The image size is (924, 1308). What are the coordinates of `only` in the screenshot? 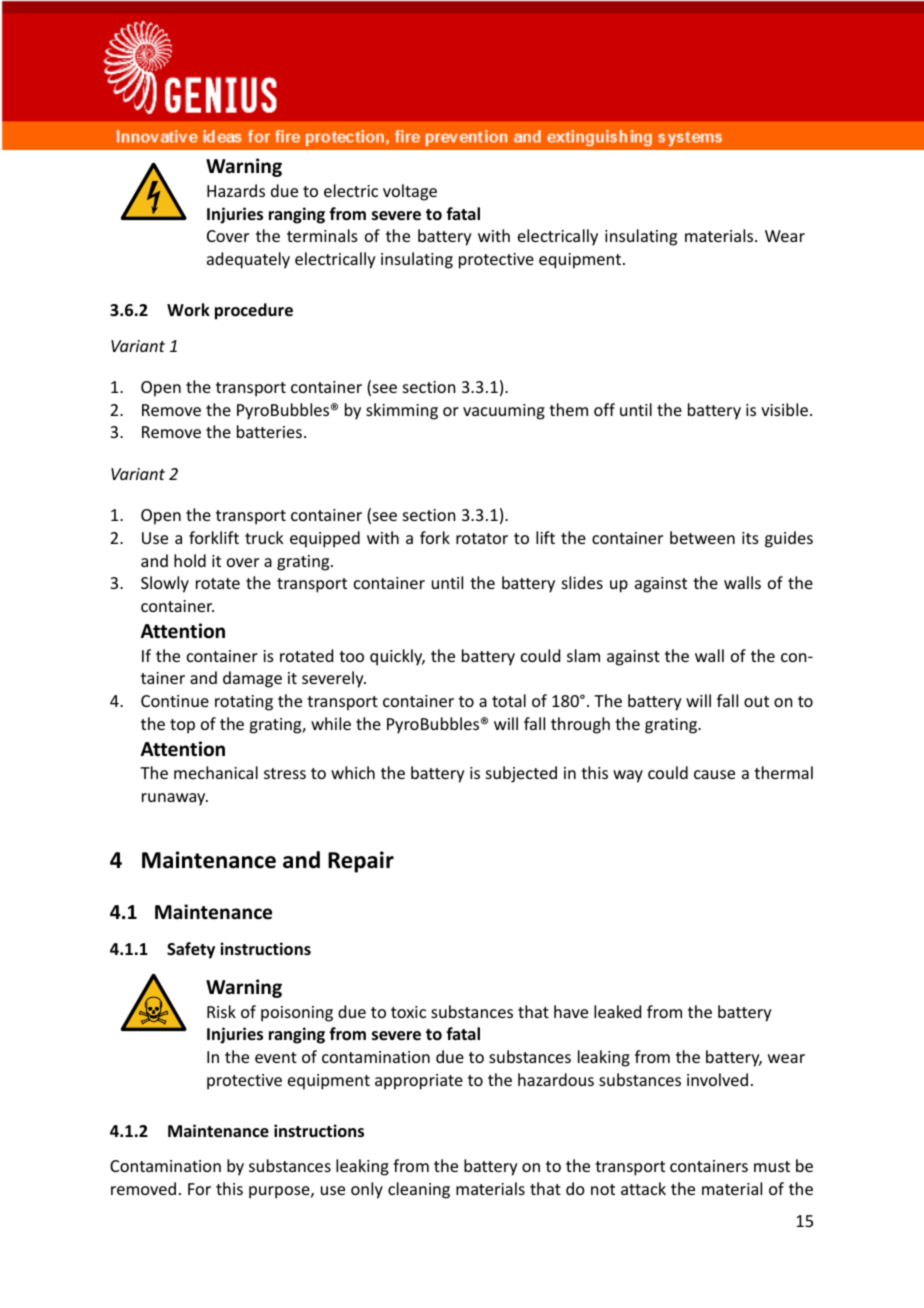 It's located at (367, 1190).
